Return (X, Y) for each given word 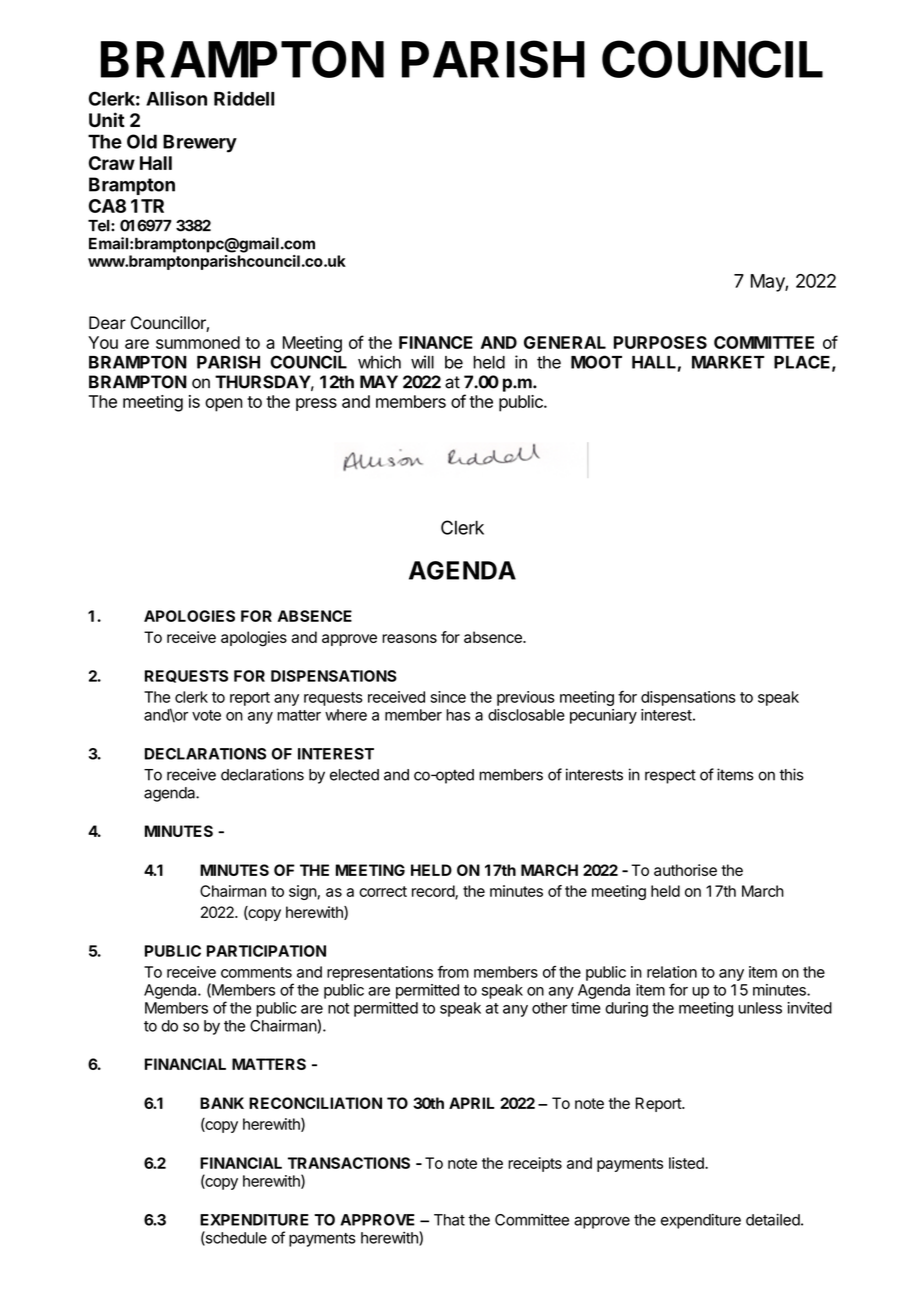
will (422, 362)
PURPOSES (660, 342)
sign (303, 892)
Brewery (200, 143)
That (449, 1220)
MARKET (728, 362)
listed (687, 1163)
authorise (685, 870)
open (224, 405)
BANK (222, 1103)
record (434, 892)
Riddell (244, 98)
